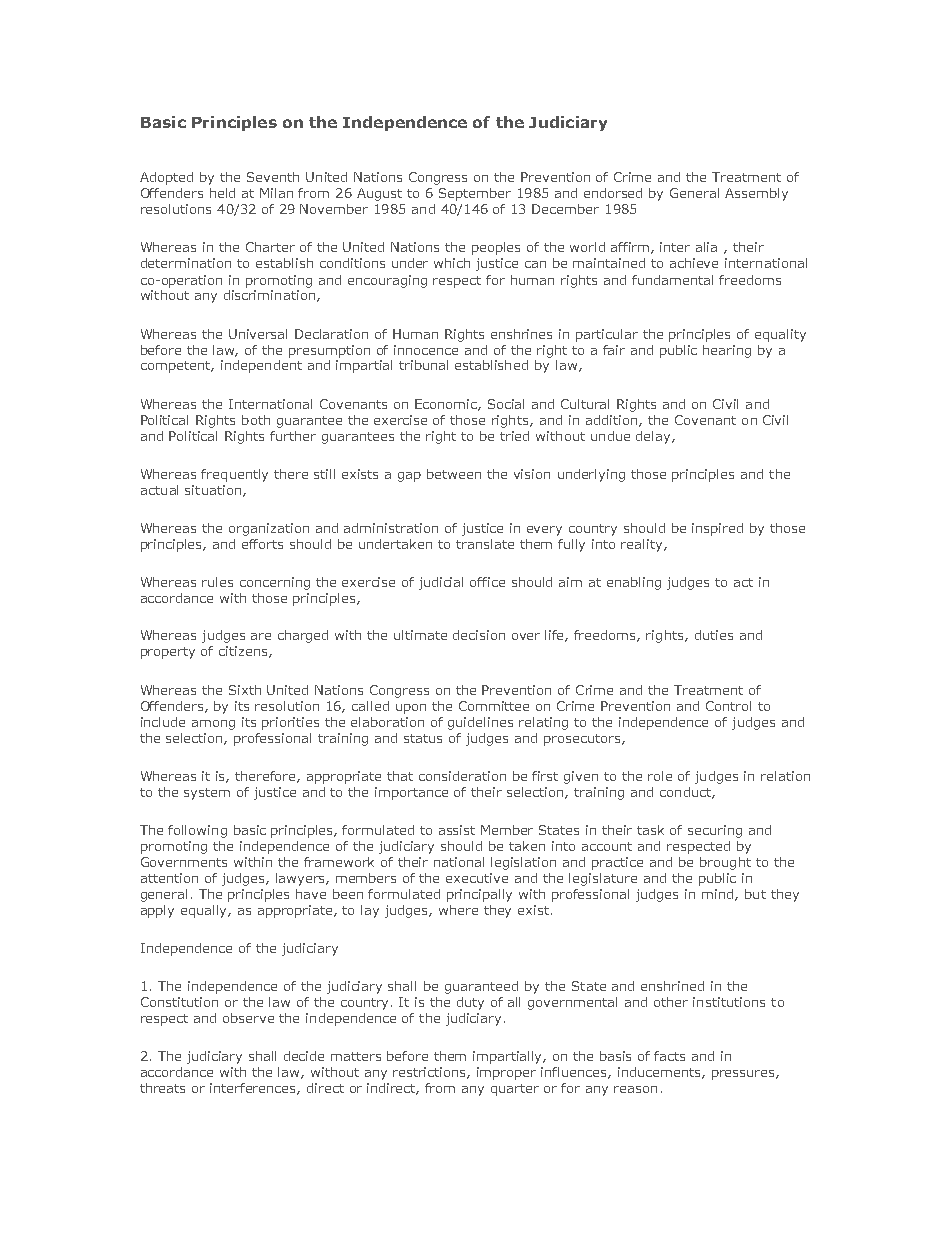 The width and height of the screenshot is (952, 1233). I want to click on Assembly, so click(756, 194).
